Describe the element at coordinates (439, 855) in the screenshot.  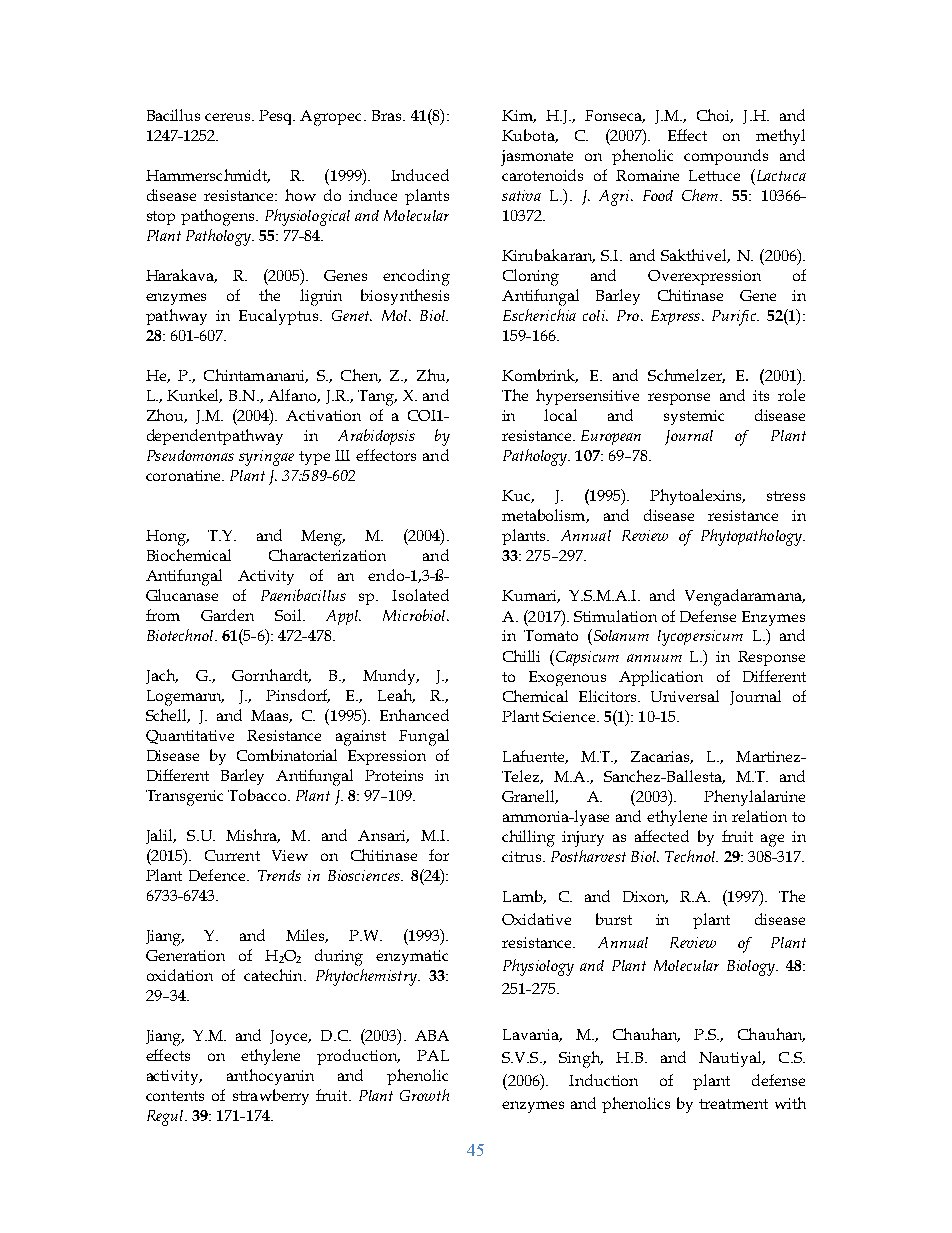
I see `for` at that location.
